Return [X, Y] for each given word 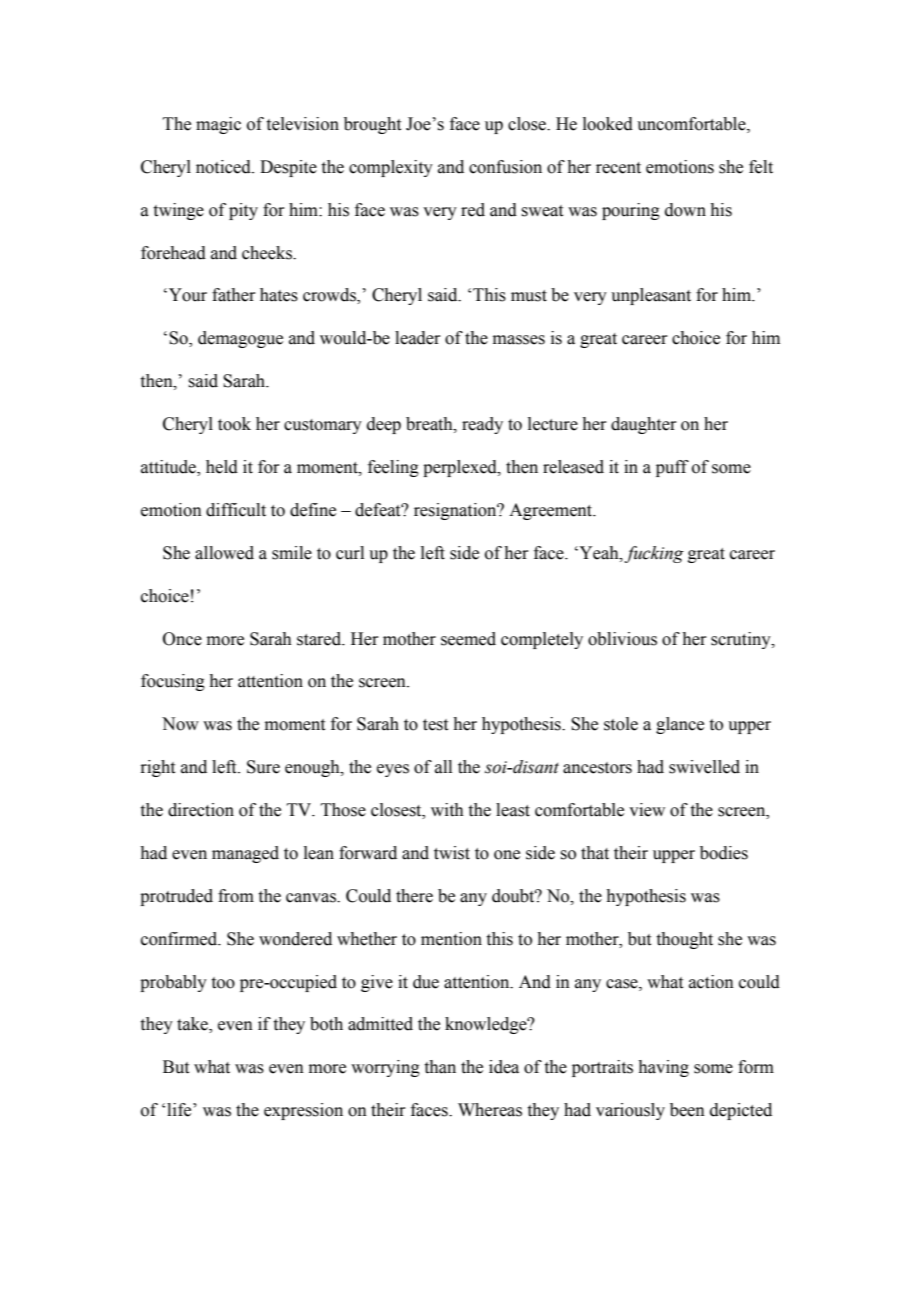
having [663, 1068]
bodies [724, 853]
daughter [644, 425]
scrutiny [742, 640]
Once [182, 639]
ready [482, 425]
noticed [224, 167]
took [234, 424]
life [180, 1110]
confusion [505, 167]
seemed [468, 639]
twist [452, 853]
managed [245, 854]
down [685, 210]
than [440, 1067]
